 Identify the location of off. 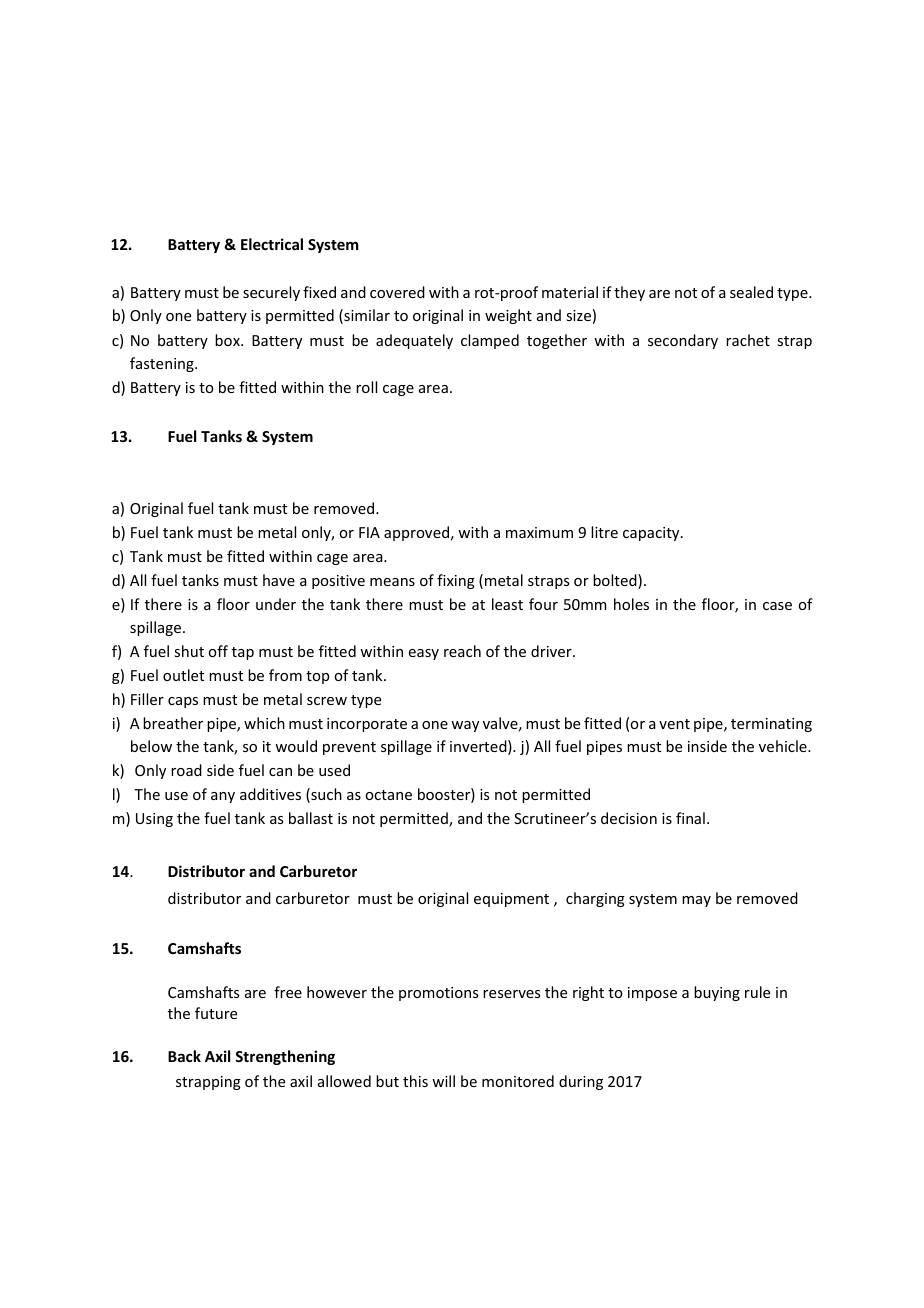
(218, 651).
